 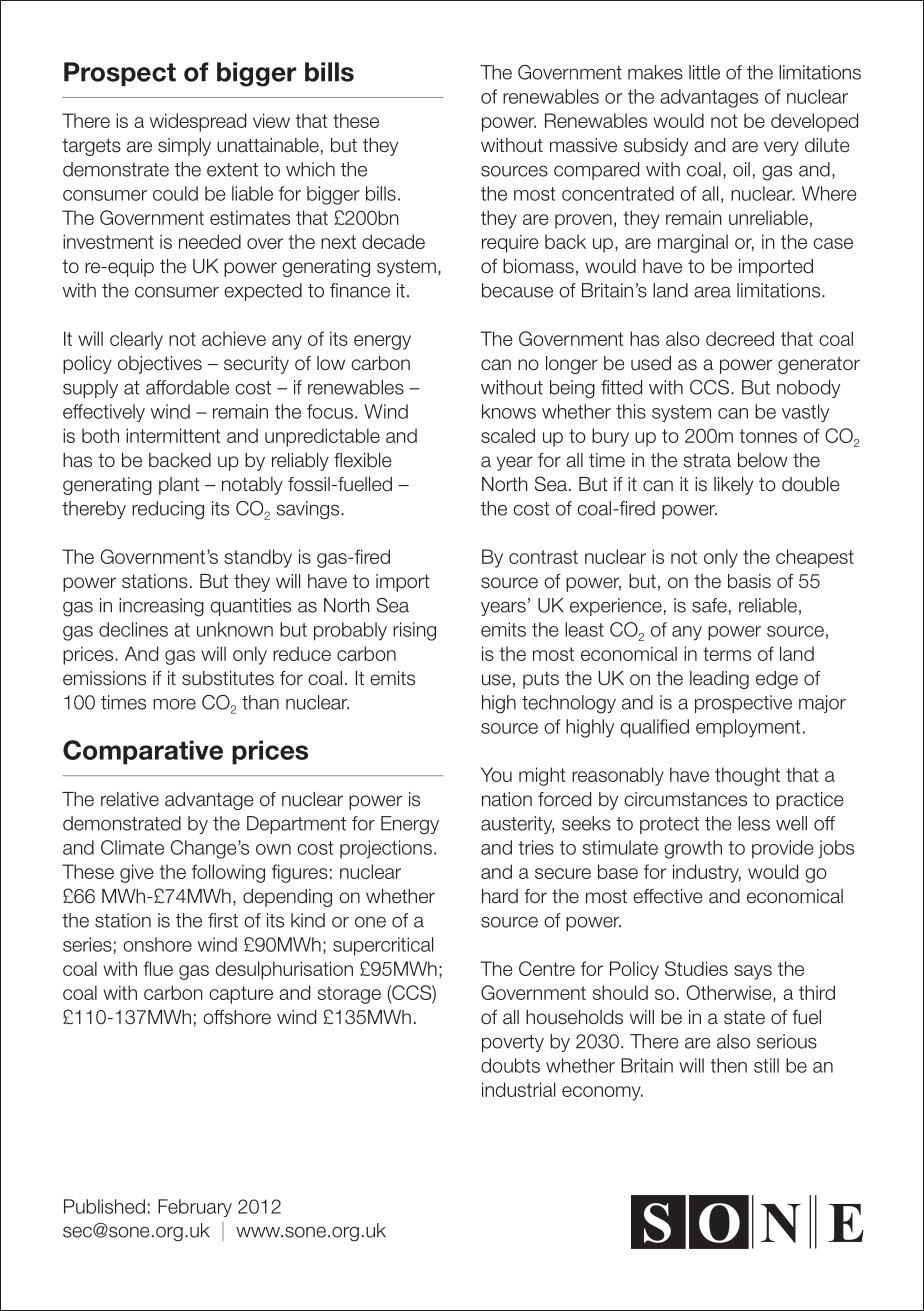 I want to click on less, so click(x=754, y=823).
